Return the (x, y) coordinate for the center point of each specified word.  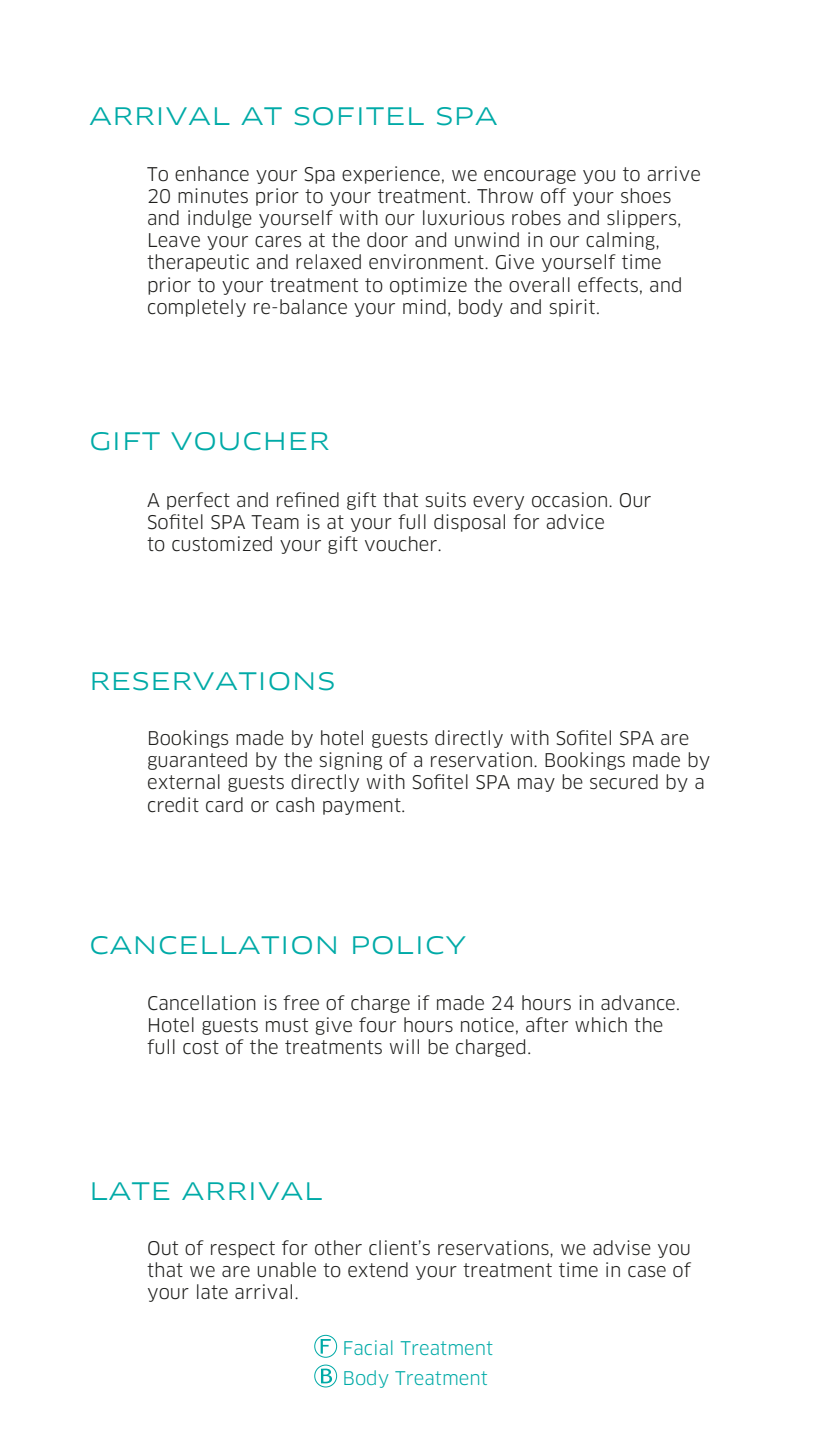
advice (575, 522)
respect (243, 1249)
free (301, 1003)
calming (621, 241)
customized (222, 544)
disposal (469, 523)
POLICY (409, 945)
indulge (220, 219)
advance (638, 1003)
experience (391, 175)
